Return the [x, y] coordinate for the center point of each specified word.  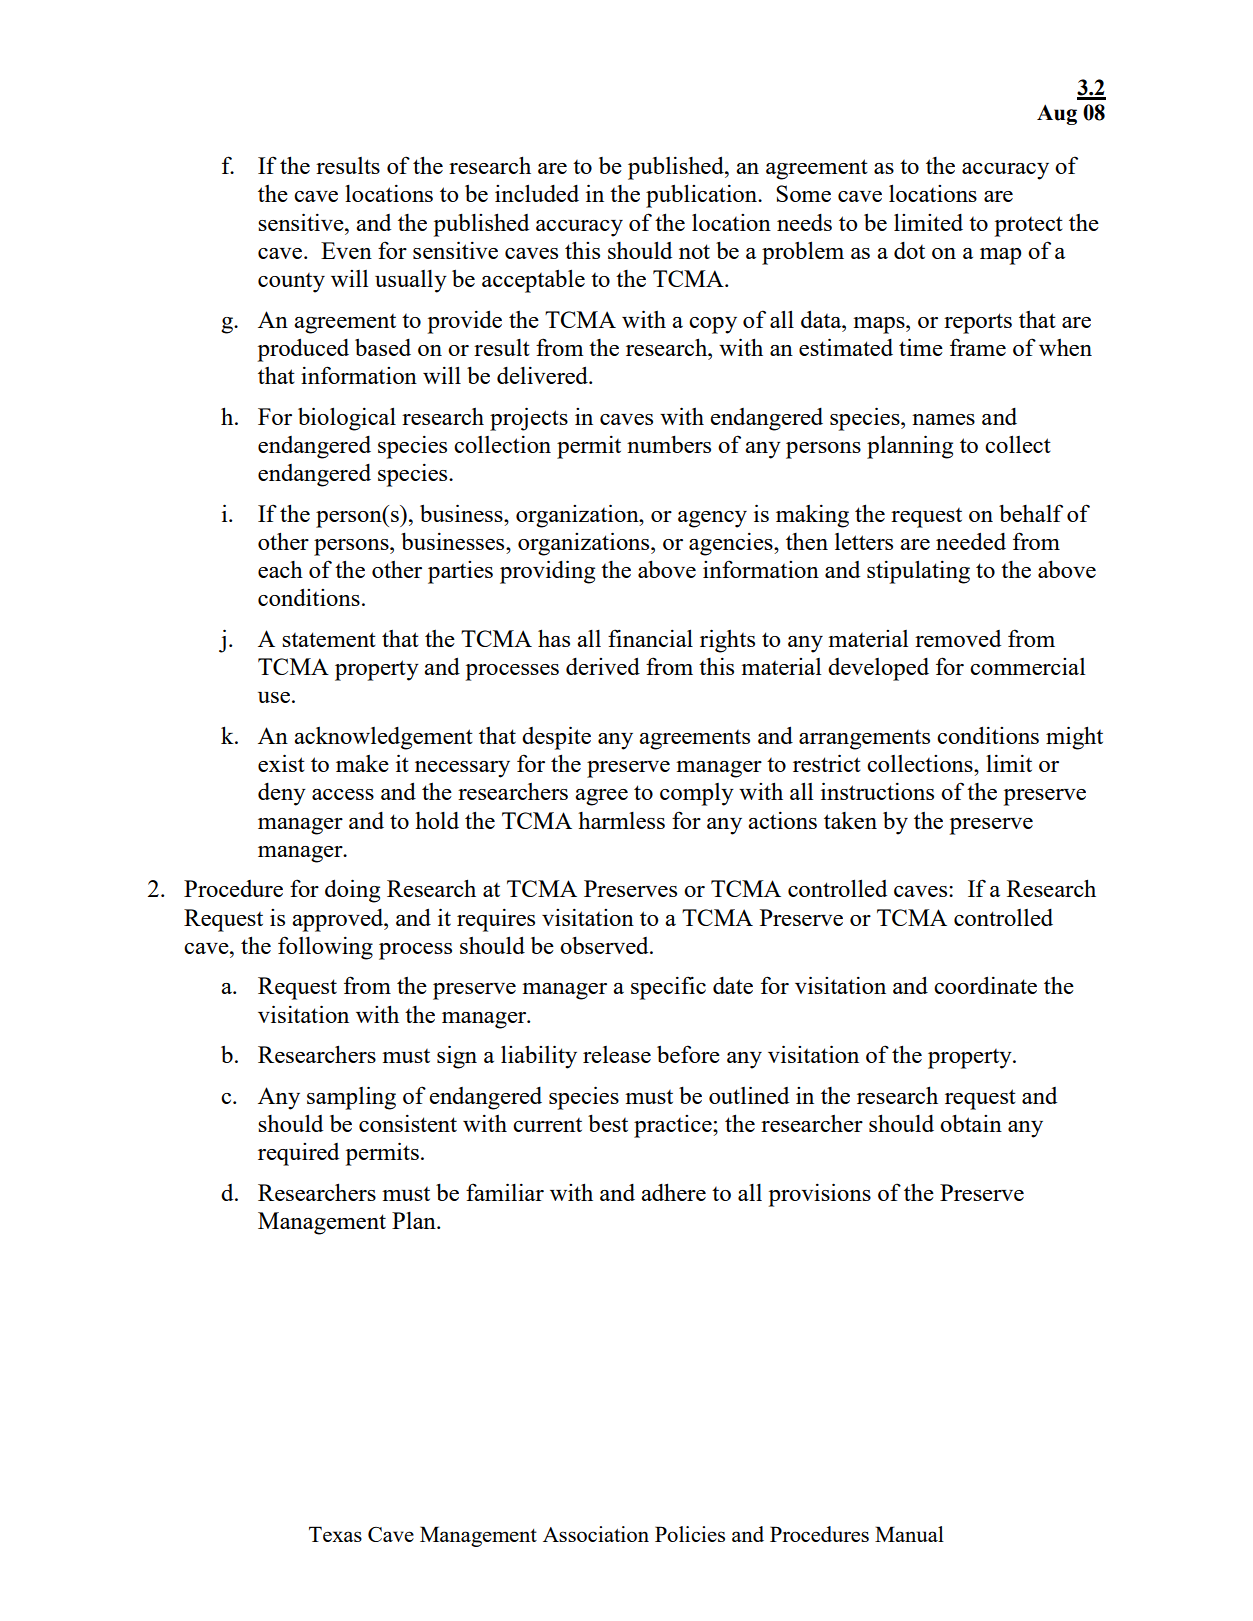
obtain [971, 1123]
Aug [1057, 114]
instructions [877, 791]
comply [697, 794]
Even [346, 250]
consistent [408, 1123]
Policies [690, 1534]
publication [703, 196]
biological [347, 419]
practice [674, 1126]
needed [971, 541]
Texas [335, 1534]
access [343, 794]
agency [712, 519]
